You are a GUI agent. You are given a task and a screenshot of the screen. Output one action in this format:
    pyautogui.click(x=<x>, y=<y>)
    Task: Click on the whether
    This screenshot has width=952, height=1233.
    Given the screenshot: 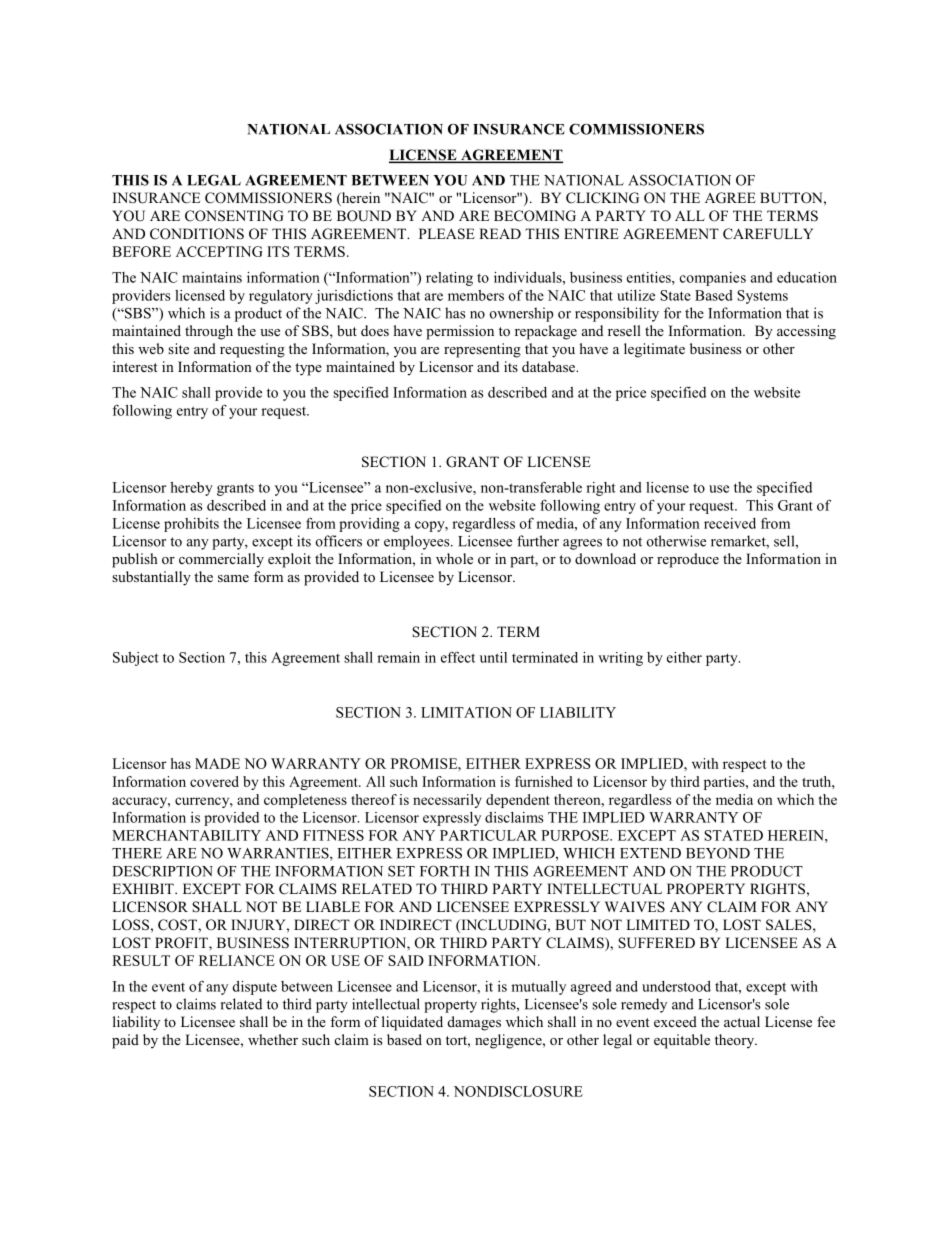 What is the action you would take?
    pyautogui.click(x=273, y=1039)
